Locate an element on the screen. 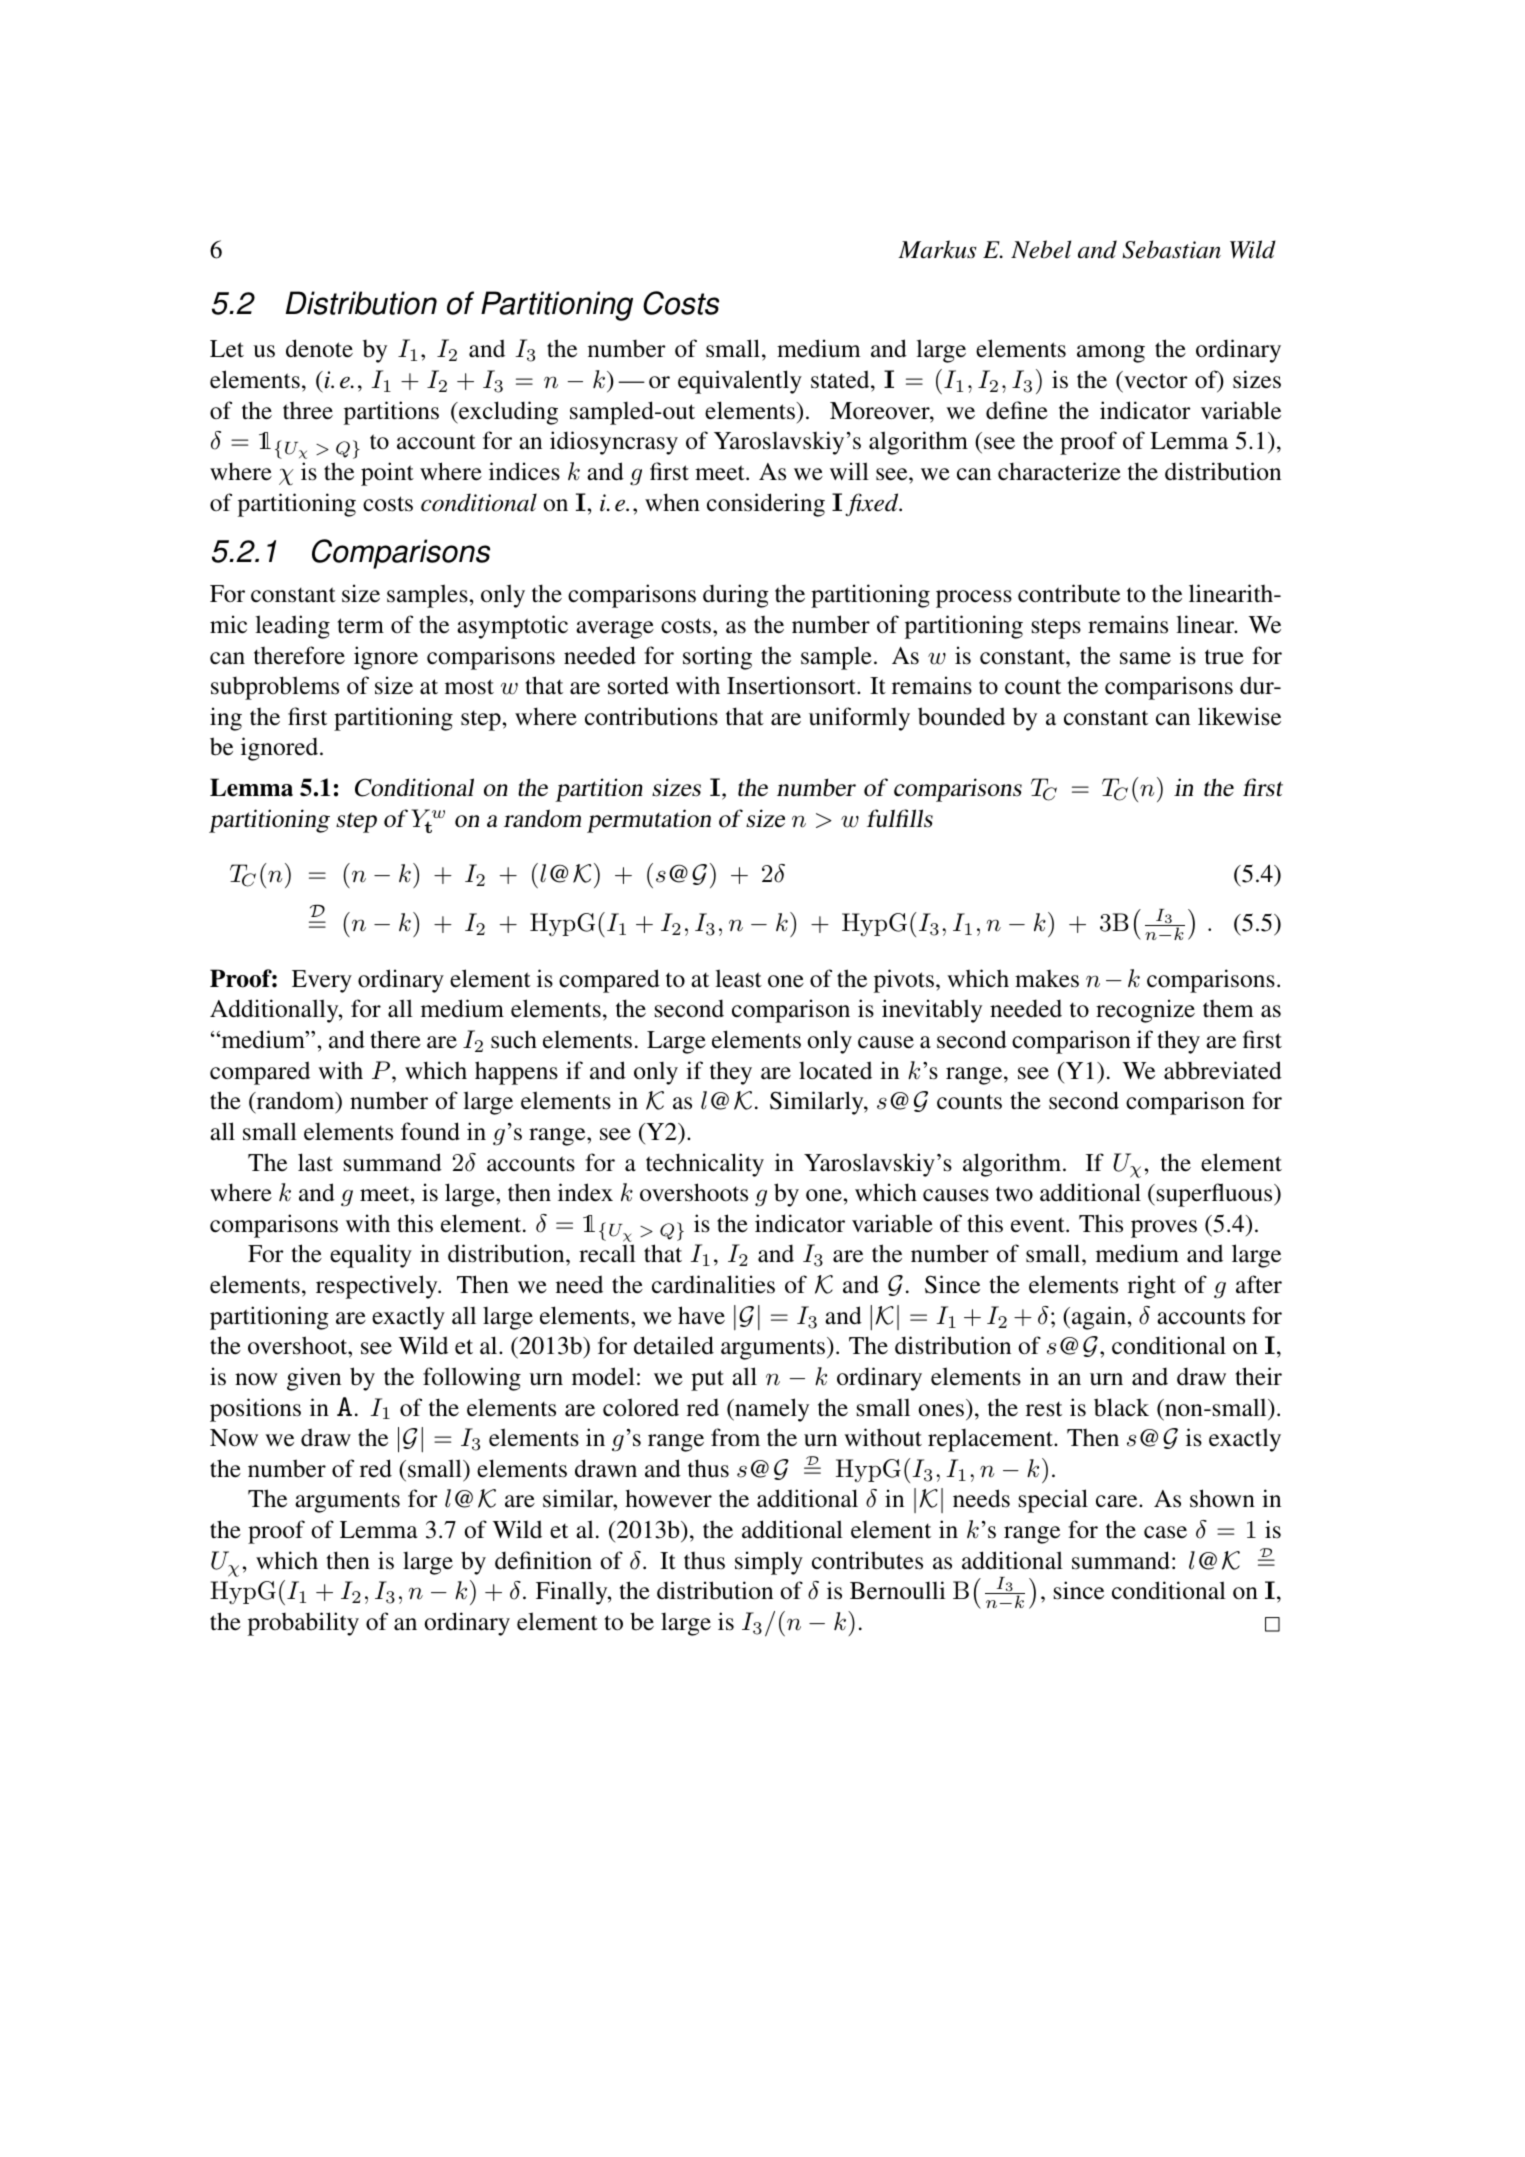 The image size is (1525, 2157). subproblems is located at coordinates (275, 688).
